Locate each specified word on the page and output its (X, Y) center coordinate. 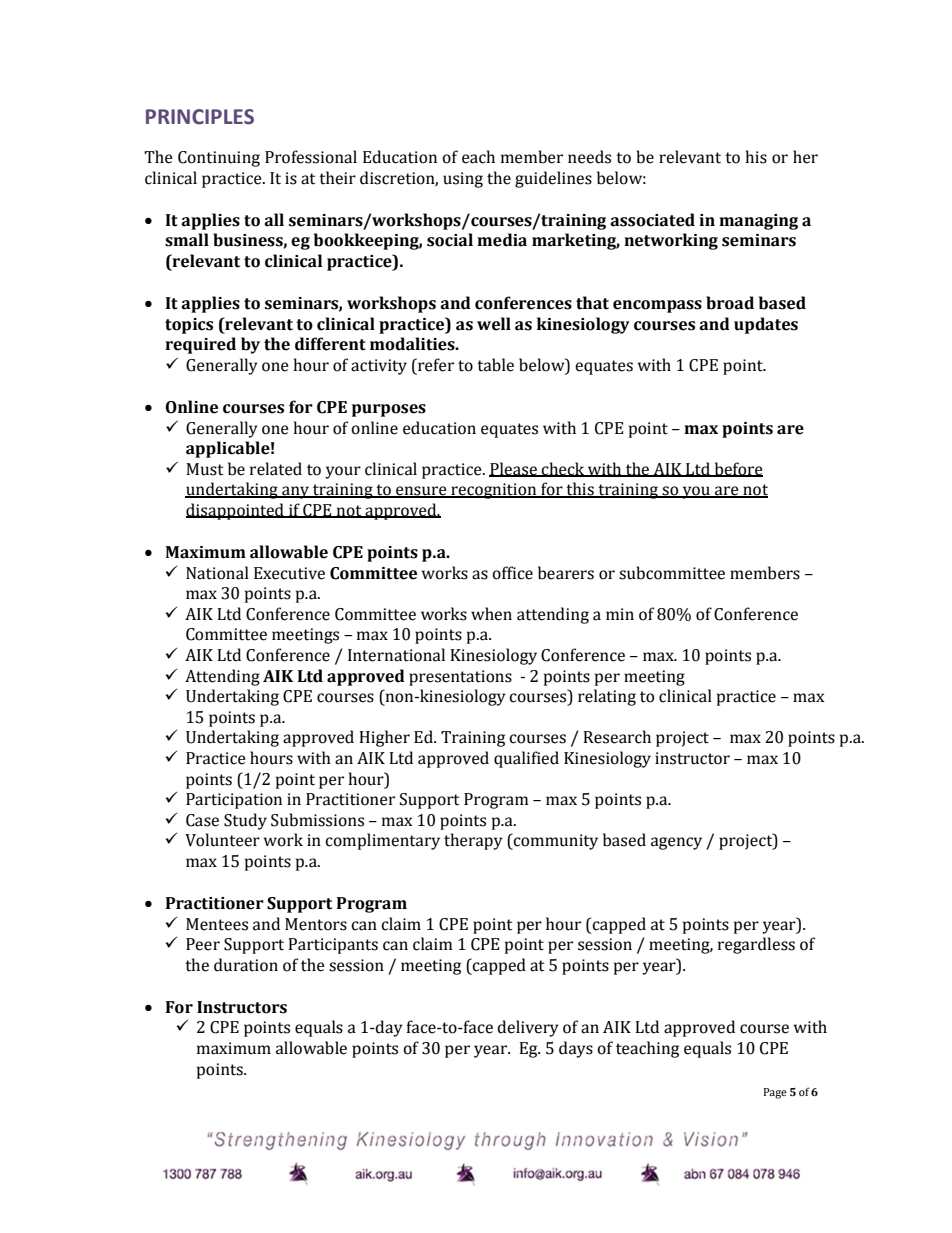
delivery (528, 1028)
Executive (289, 573)
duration (246, 965)
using (463, 180)
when (491, 614)
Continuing (219, 159)
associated (652, 220)
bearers (566, 573)
